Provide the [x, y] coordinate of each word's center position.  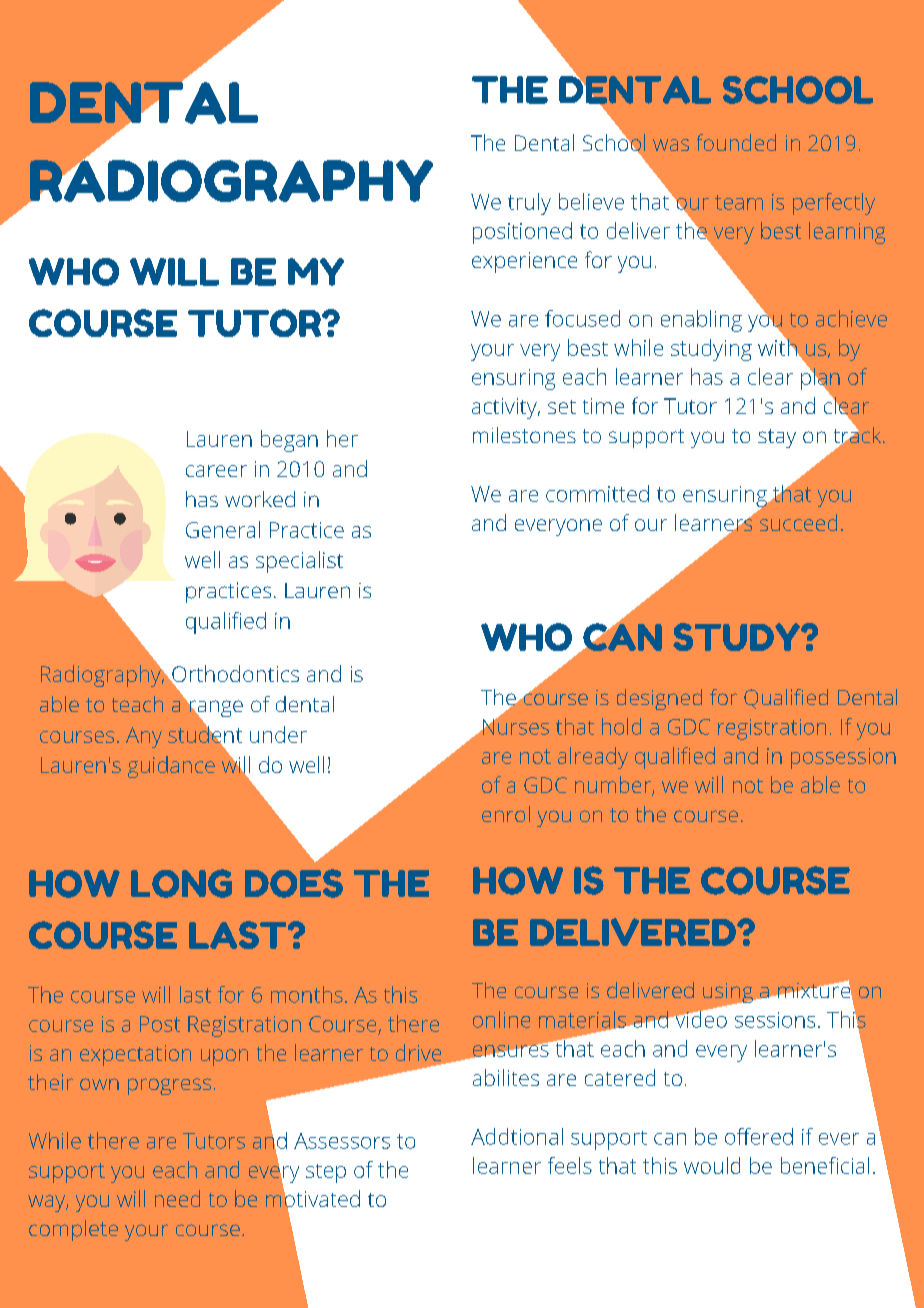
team [739, 202]
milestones [524, 435]
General [223, 529]
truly [529, 204]
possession [843, 758]
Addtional [517, 1136]
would [712, 1165]
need [177, 1198]
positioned [522, 233]
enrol [506, 814]
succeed [798, 522]
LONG [181, 883]
